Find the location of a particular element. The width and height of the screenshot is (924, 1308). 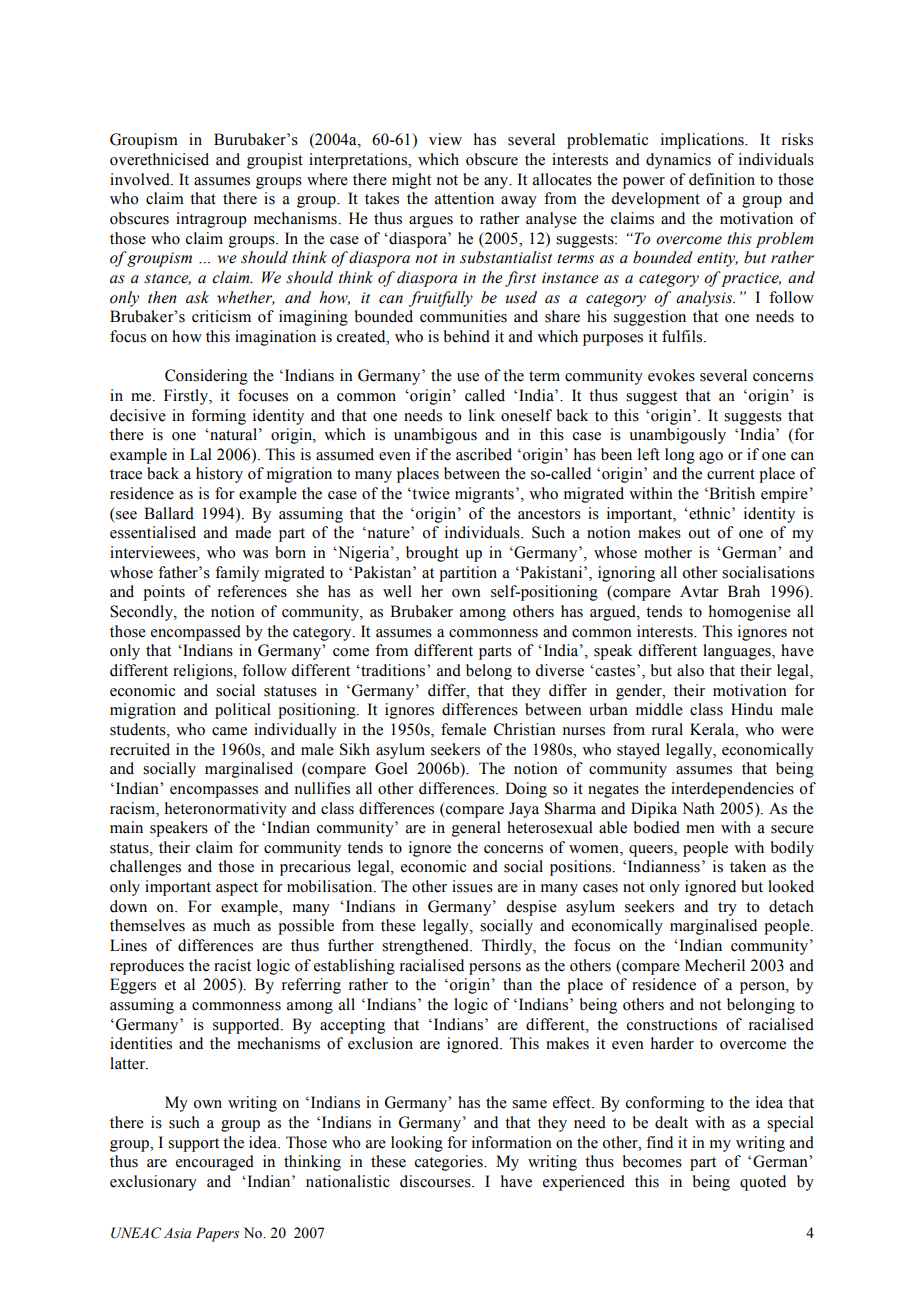

Papers is located at coordinates (217, 1234).
